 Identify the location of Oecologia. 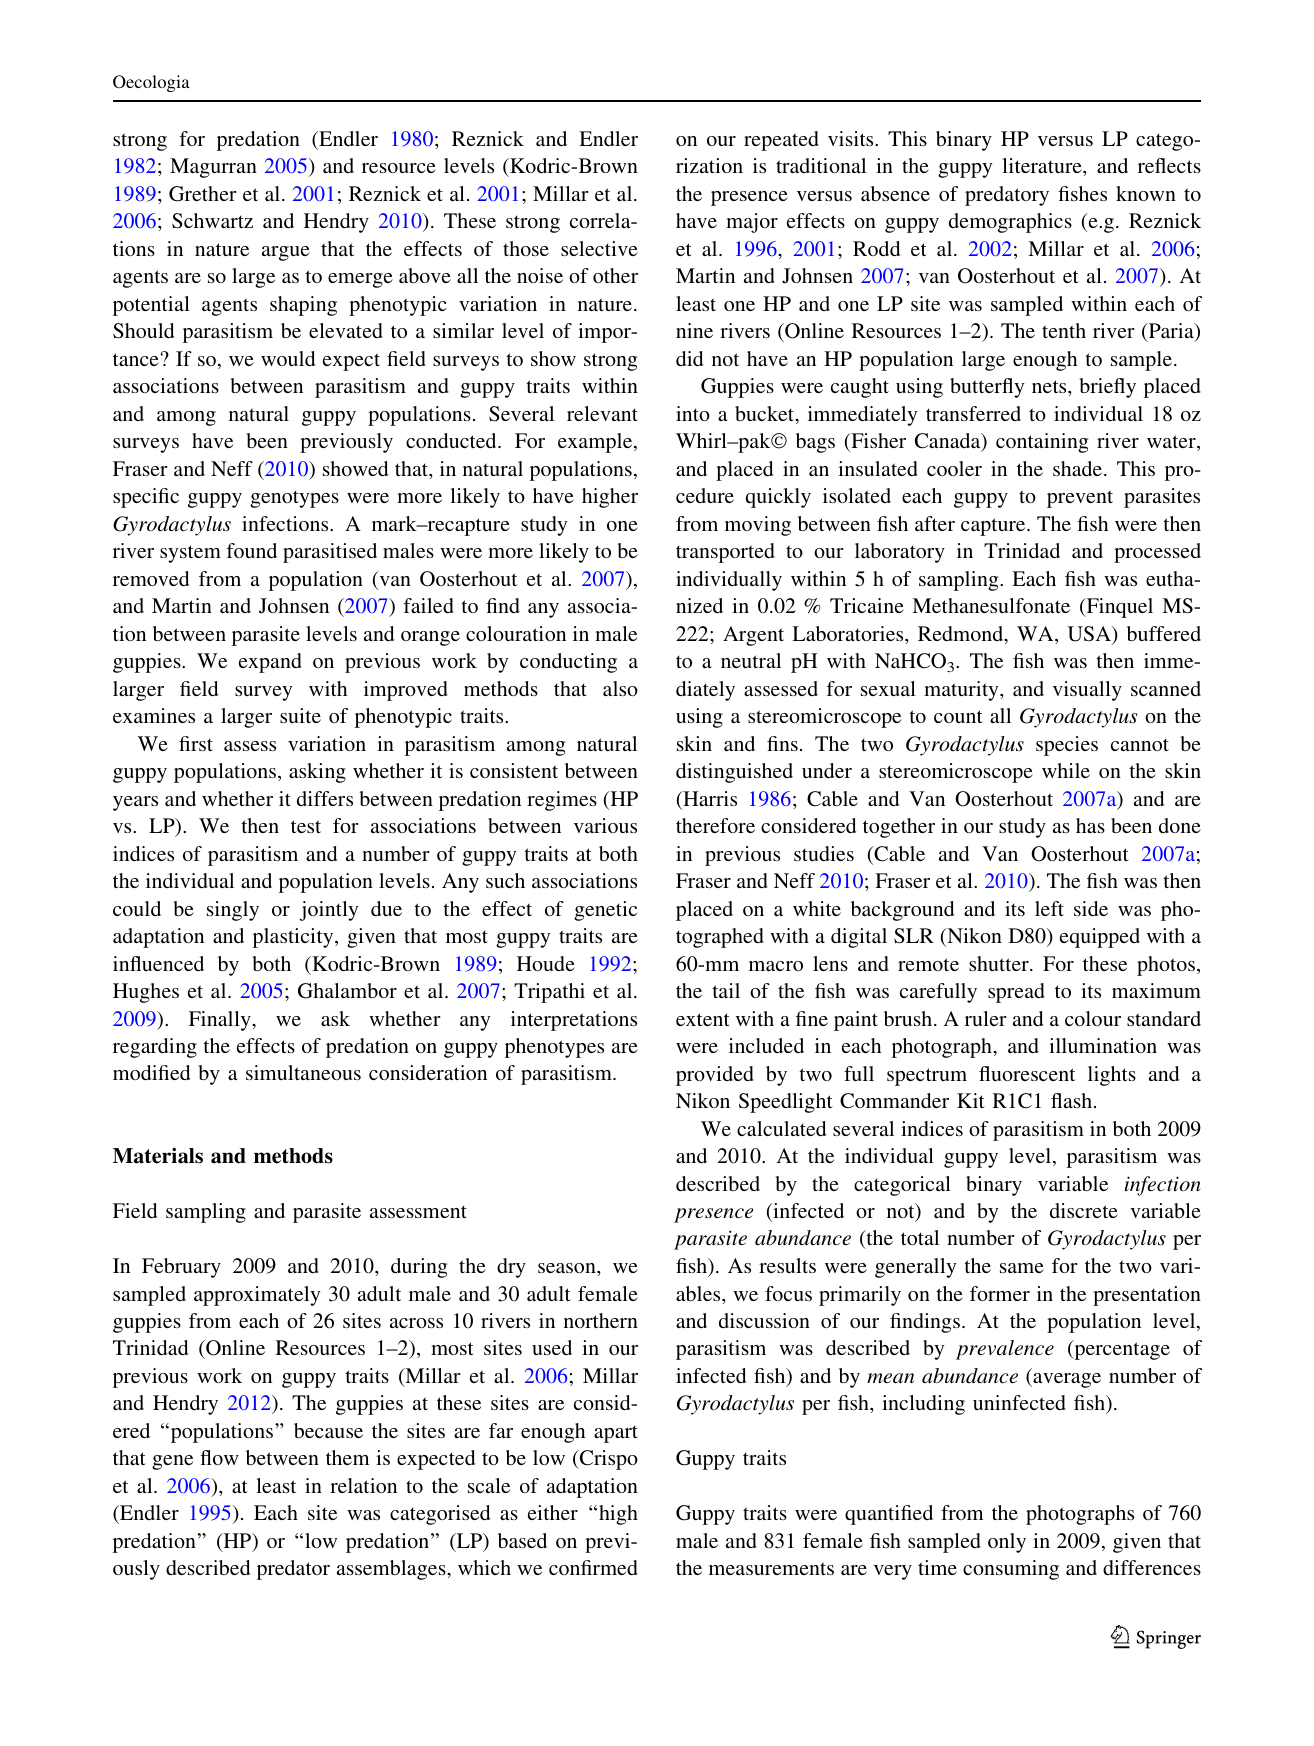
(151, 83).
